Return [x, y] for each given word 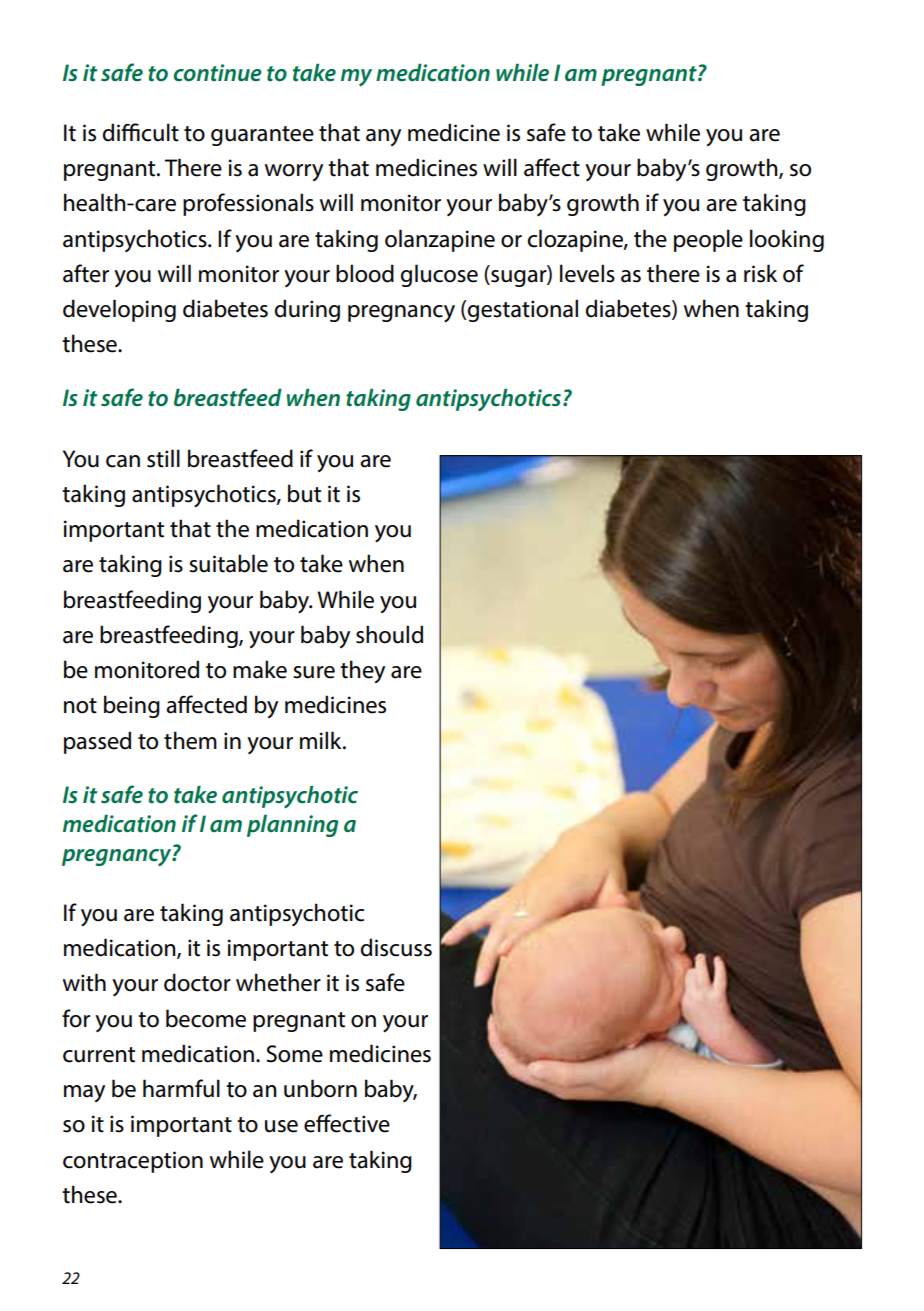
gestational [522, 310]
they [362, 672]
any [383, 138]
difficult [141, 132]
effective [347, 1123]
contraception [133, 1162]
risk [760, 273]
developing [119, 310]
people [708, 240]
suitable [228, 563]
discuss [396, 947]
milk [322, 740]
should [389, 634]
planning [292, 826]
